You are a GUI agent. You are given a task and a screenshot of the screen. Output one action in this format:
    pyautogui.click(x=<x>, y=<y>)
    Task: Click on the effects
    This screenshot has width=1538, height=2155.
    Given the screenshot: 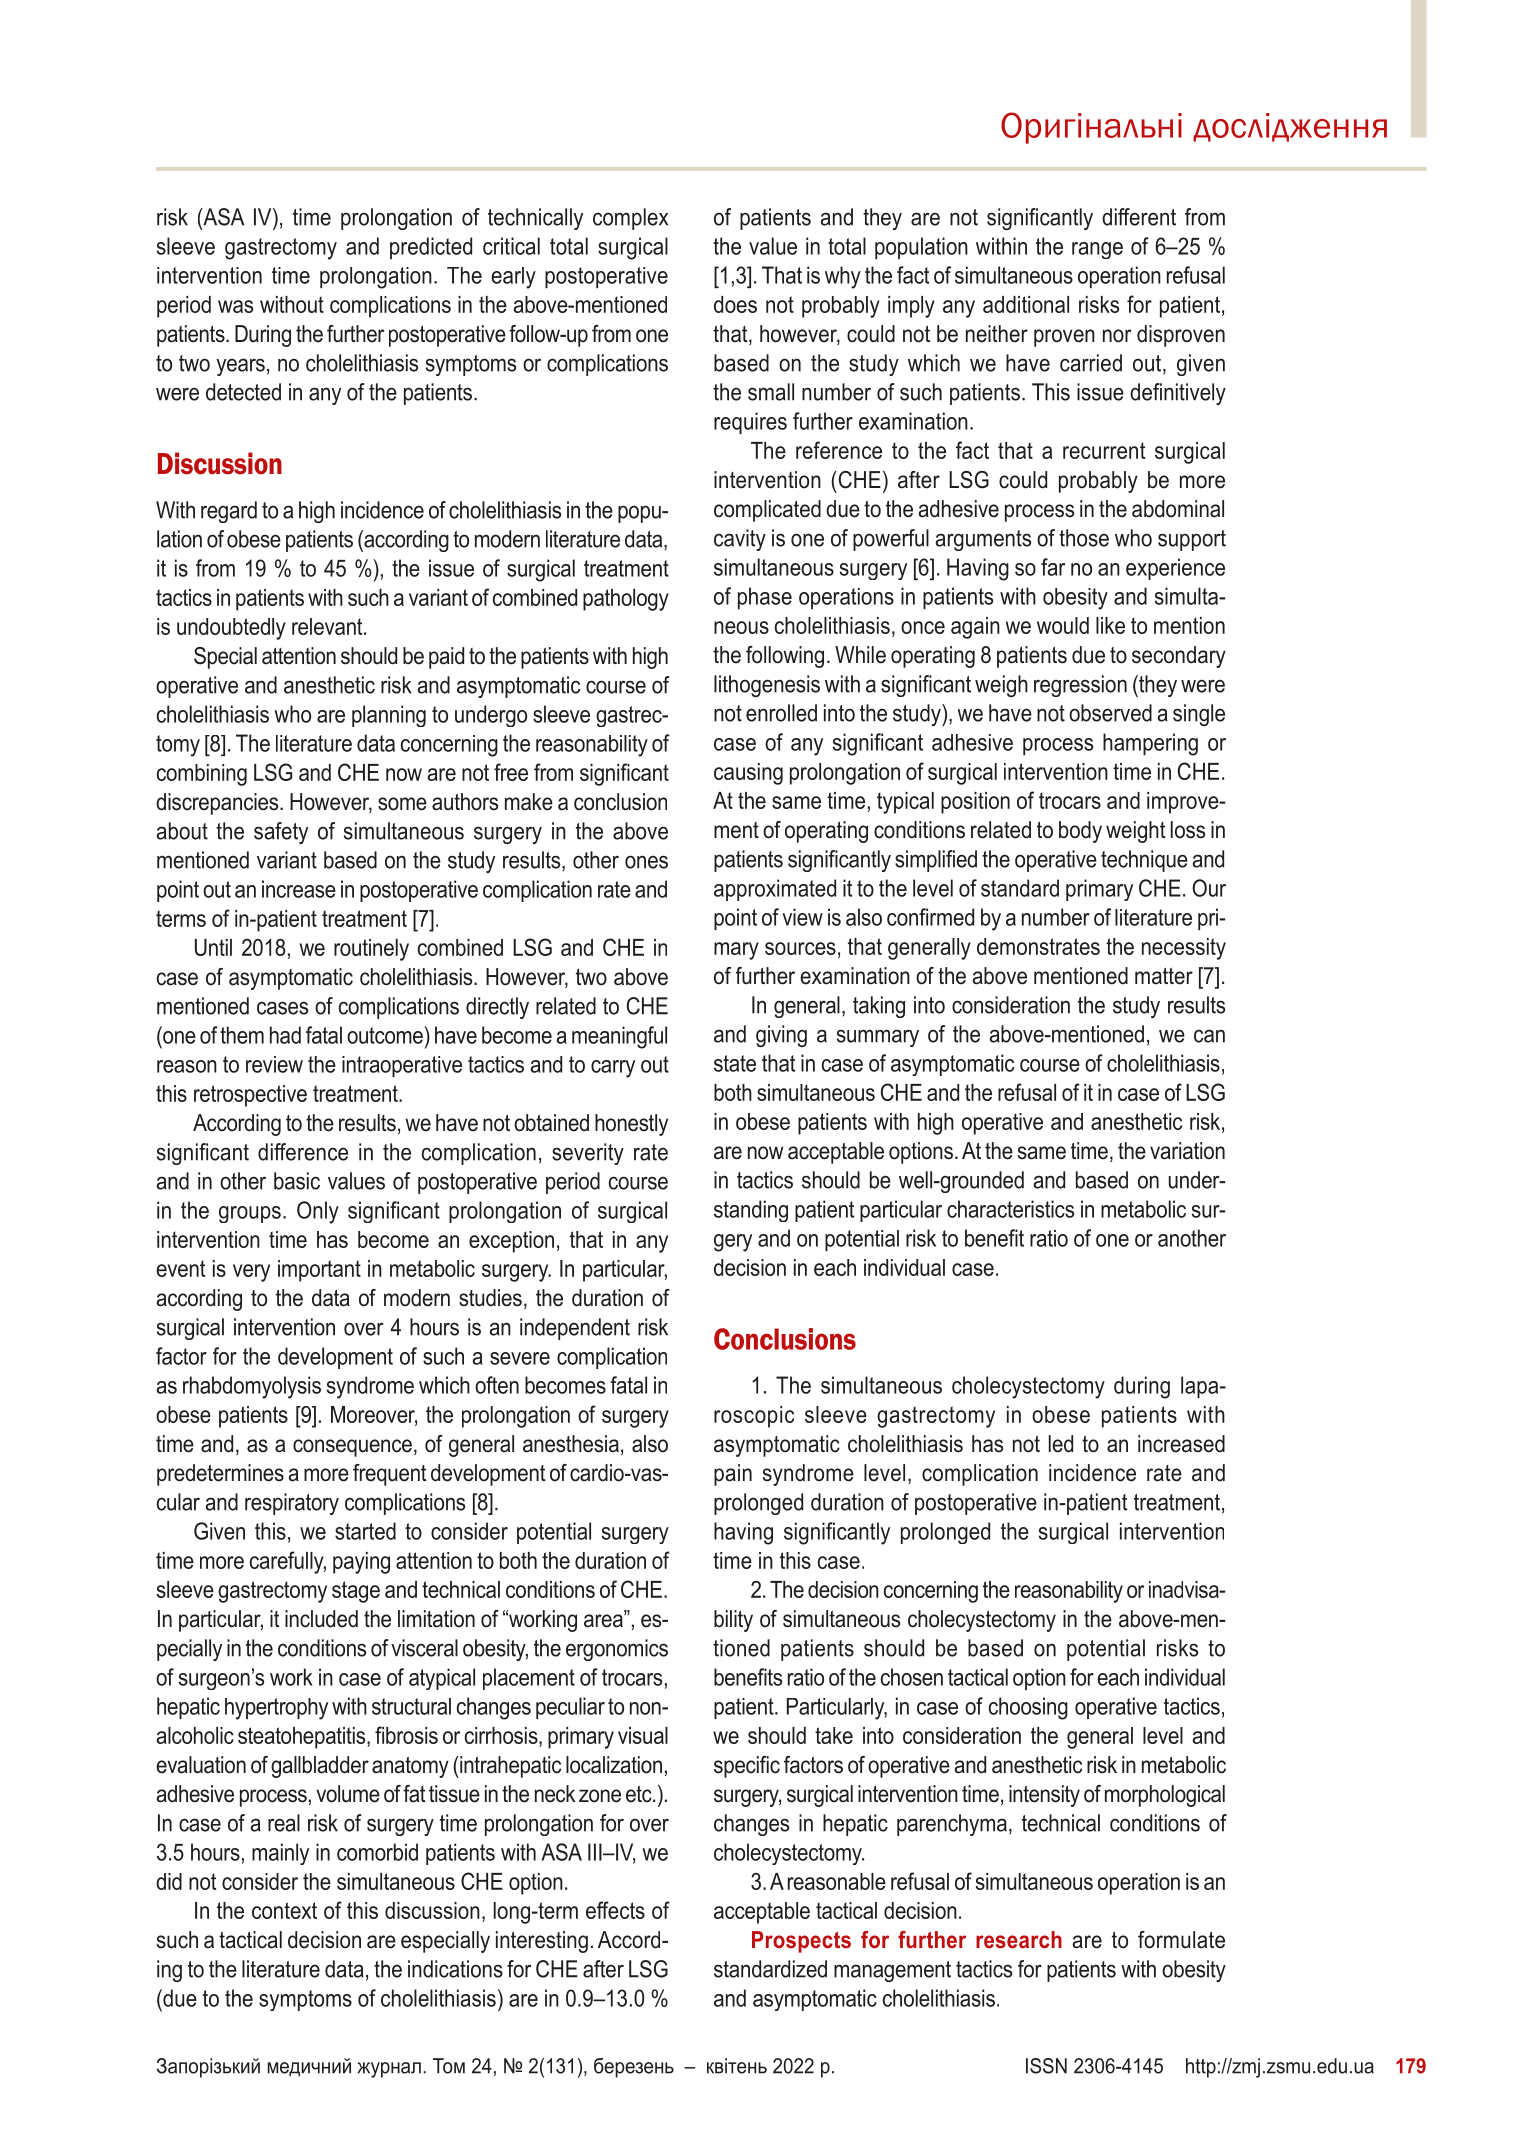 What is the action you would take?
    pyautogui.click(x=615, y=1910)
